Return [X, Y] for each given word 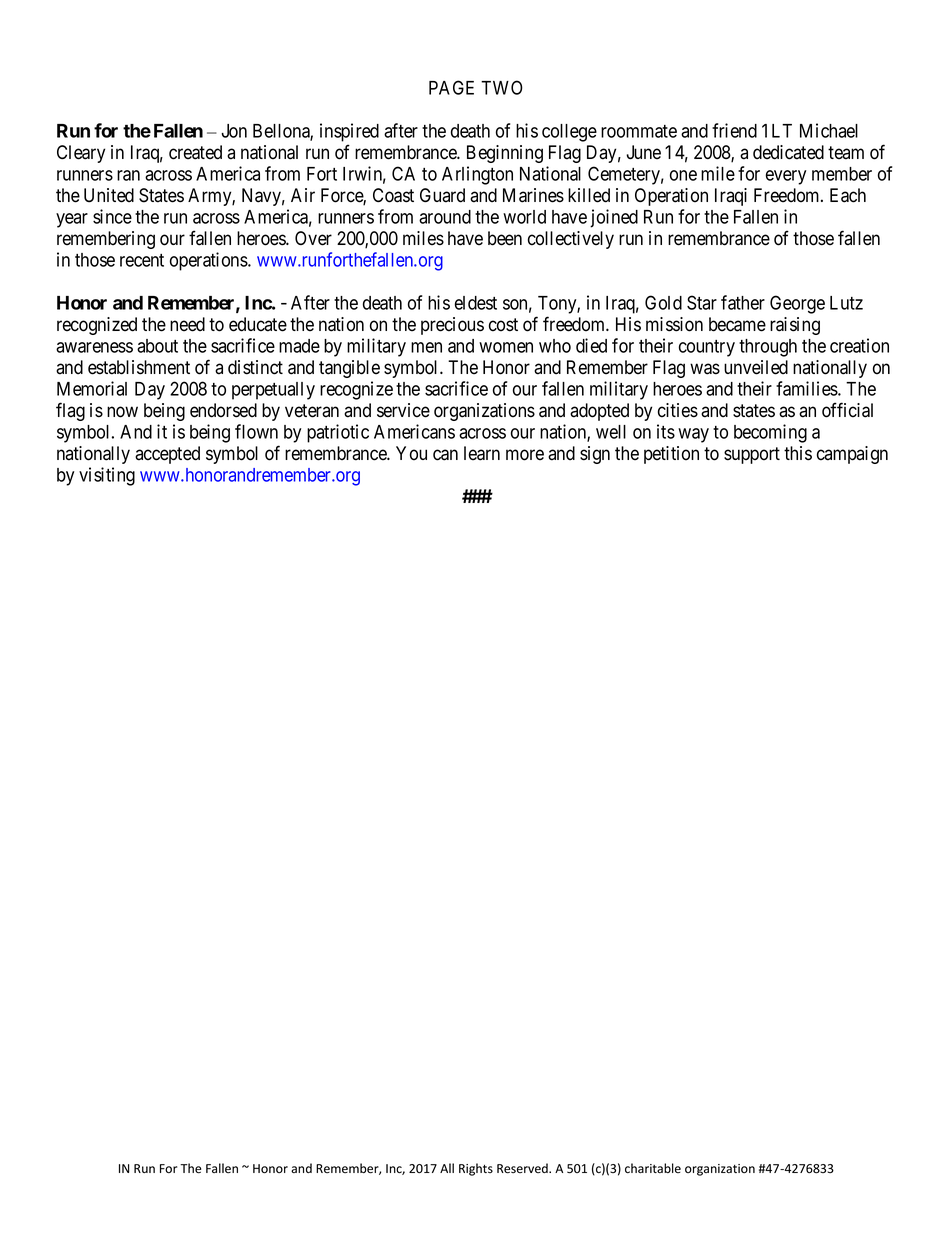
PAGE [451, 87]
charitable [653, 1168]
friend [734, 130]
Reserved [523, 1168]
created [195, 152]
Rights [476, 1169]
